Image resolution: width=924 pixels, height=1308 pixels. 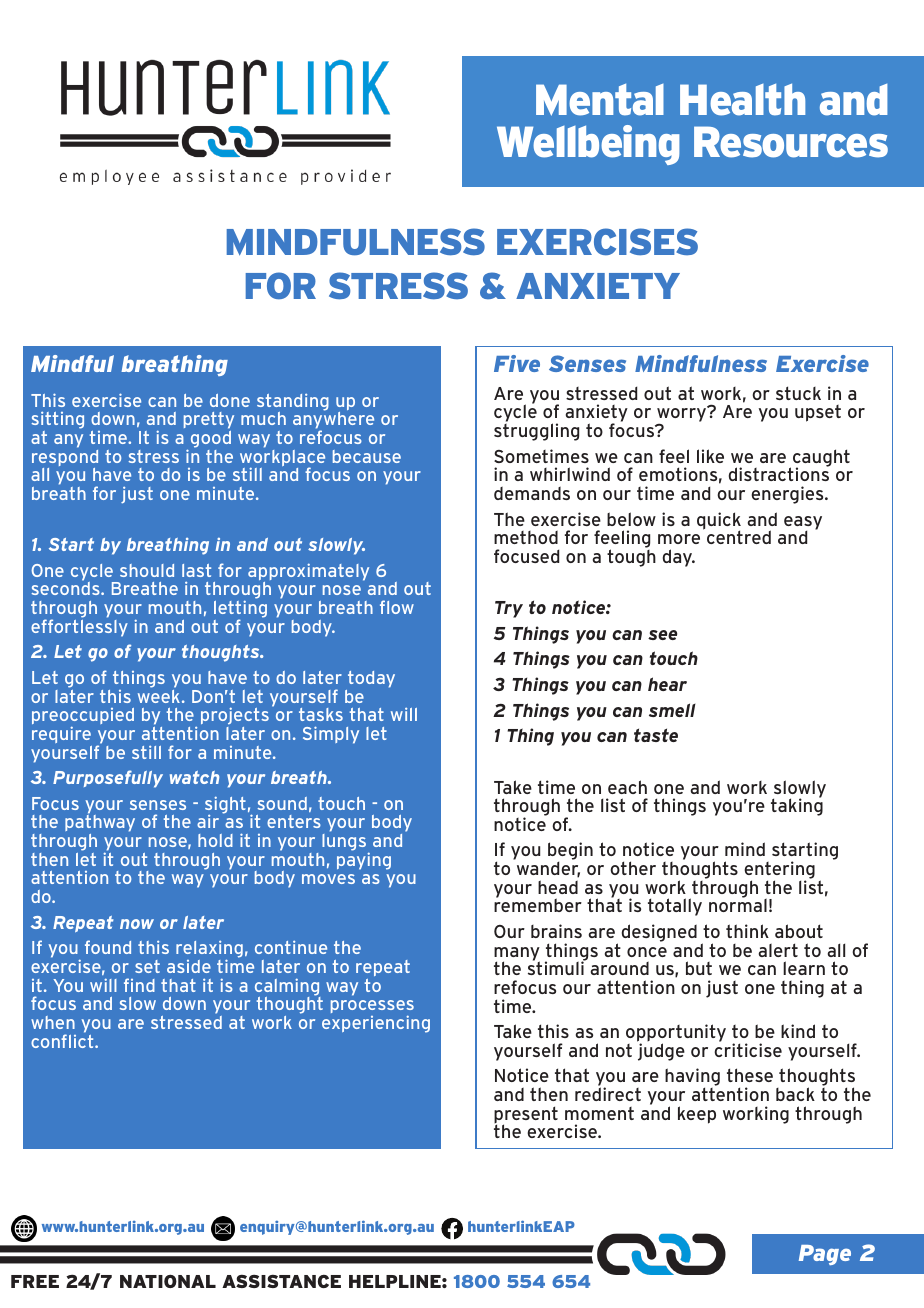 I want to click on sitting, so click(x=58, y=421).
